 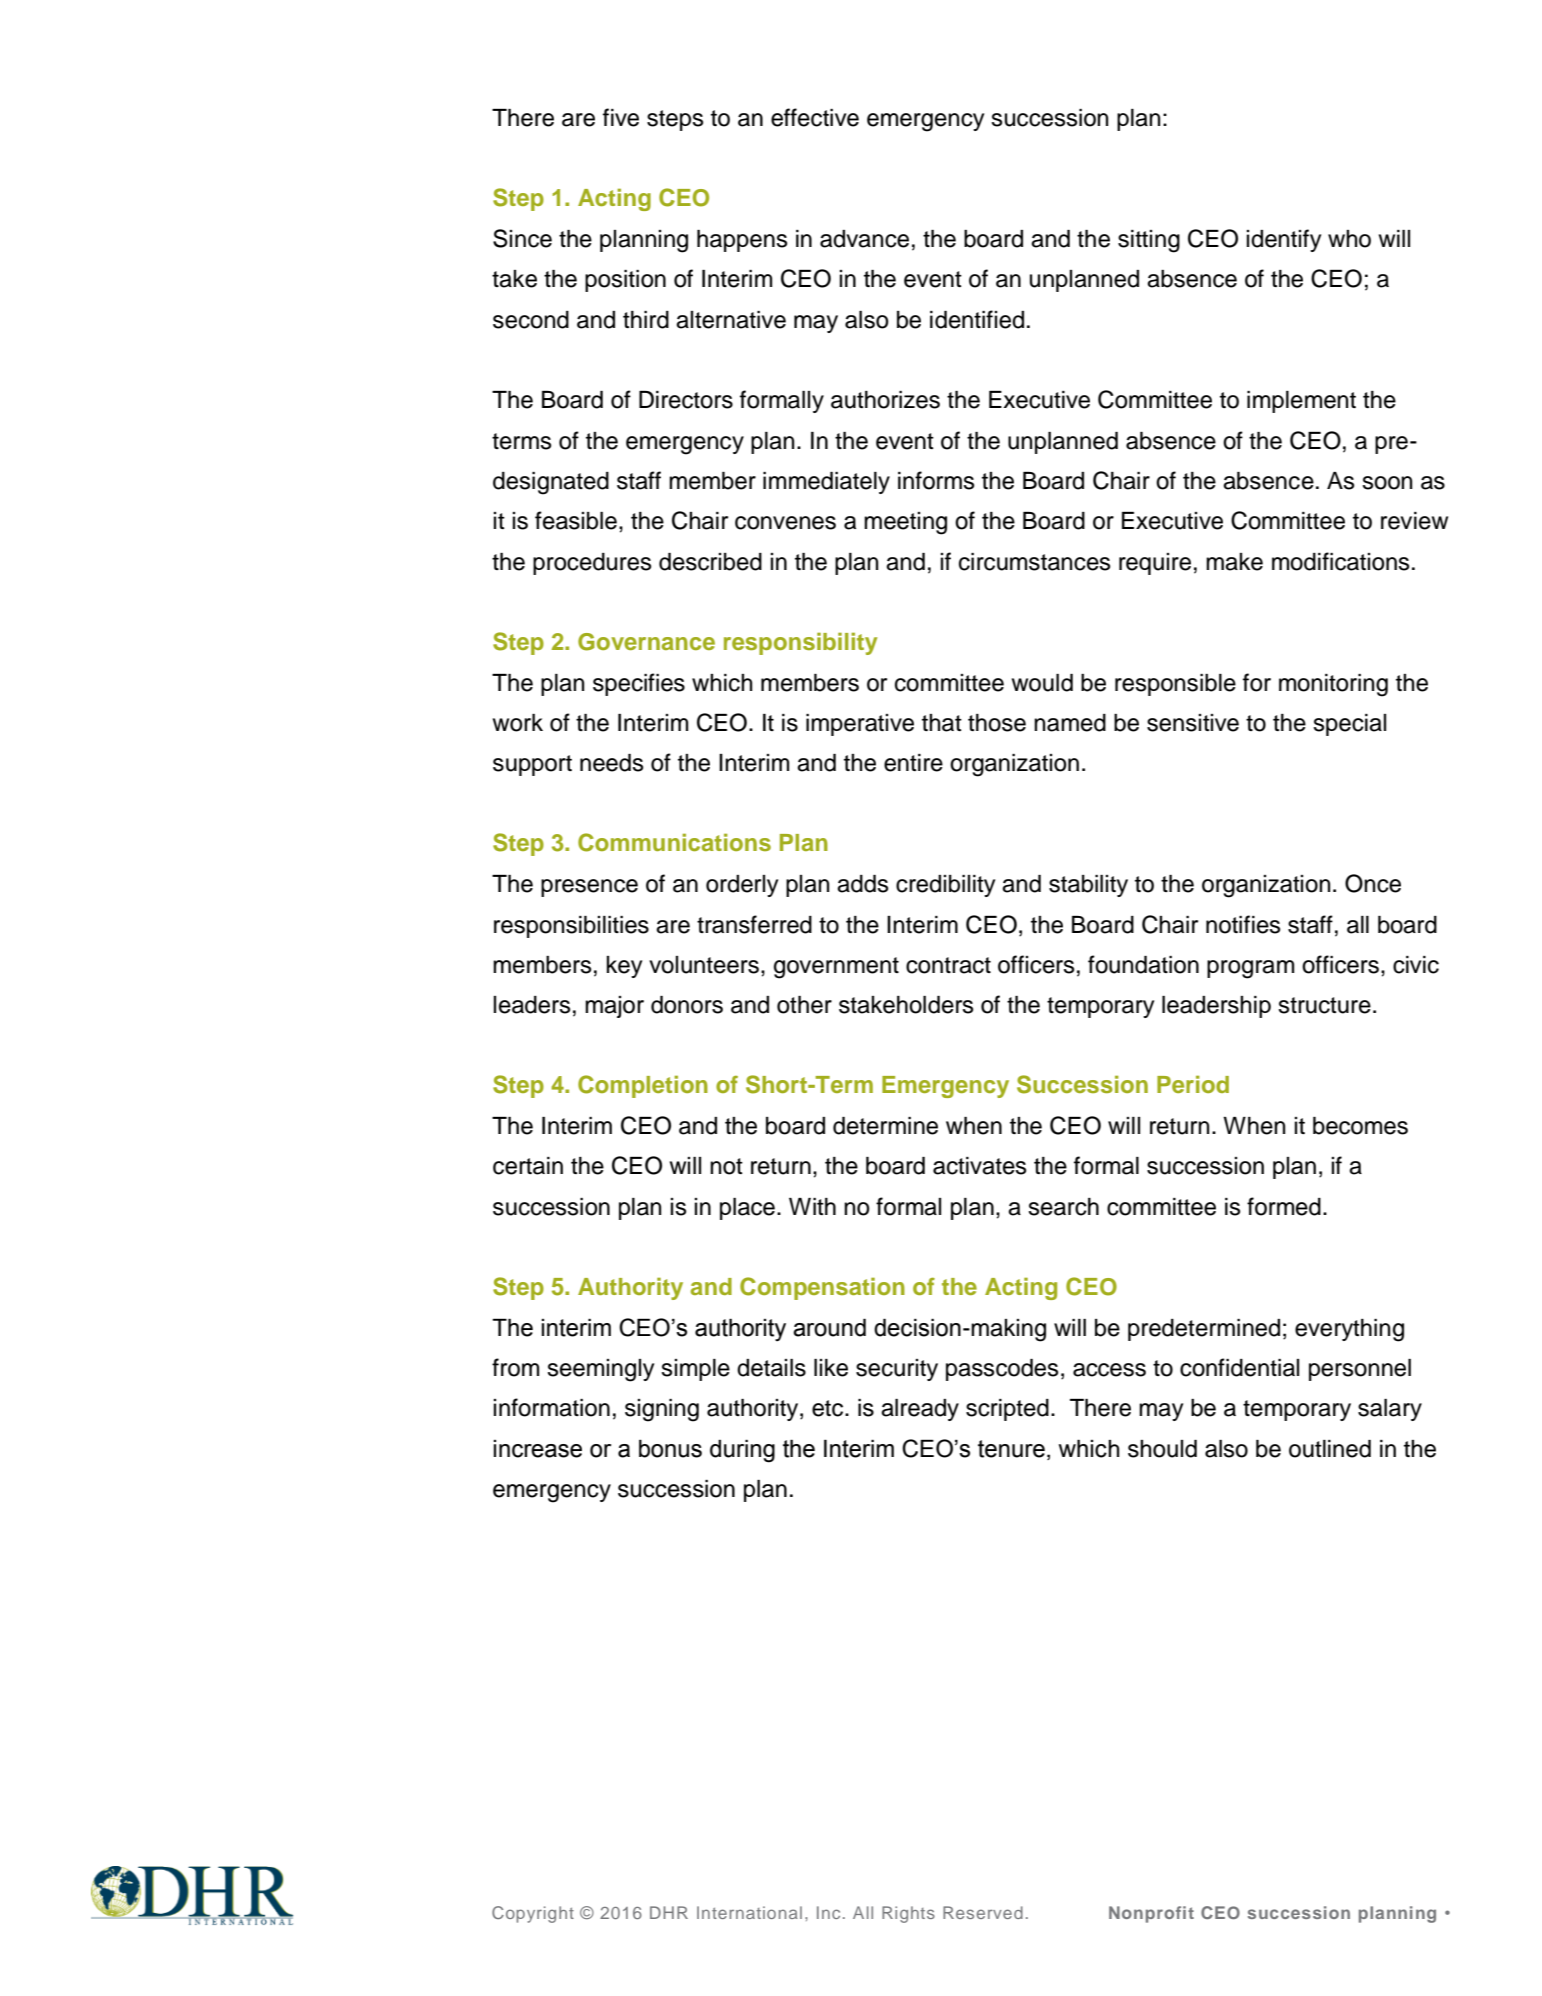 I want to click on identify, so click(x=1283, y=240).
